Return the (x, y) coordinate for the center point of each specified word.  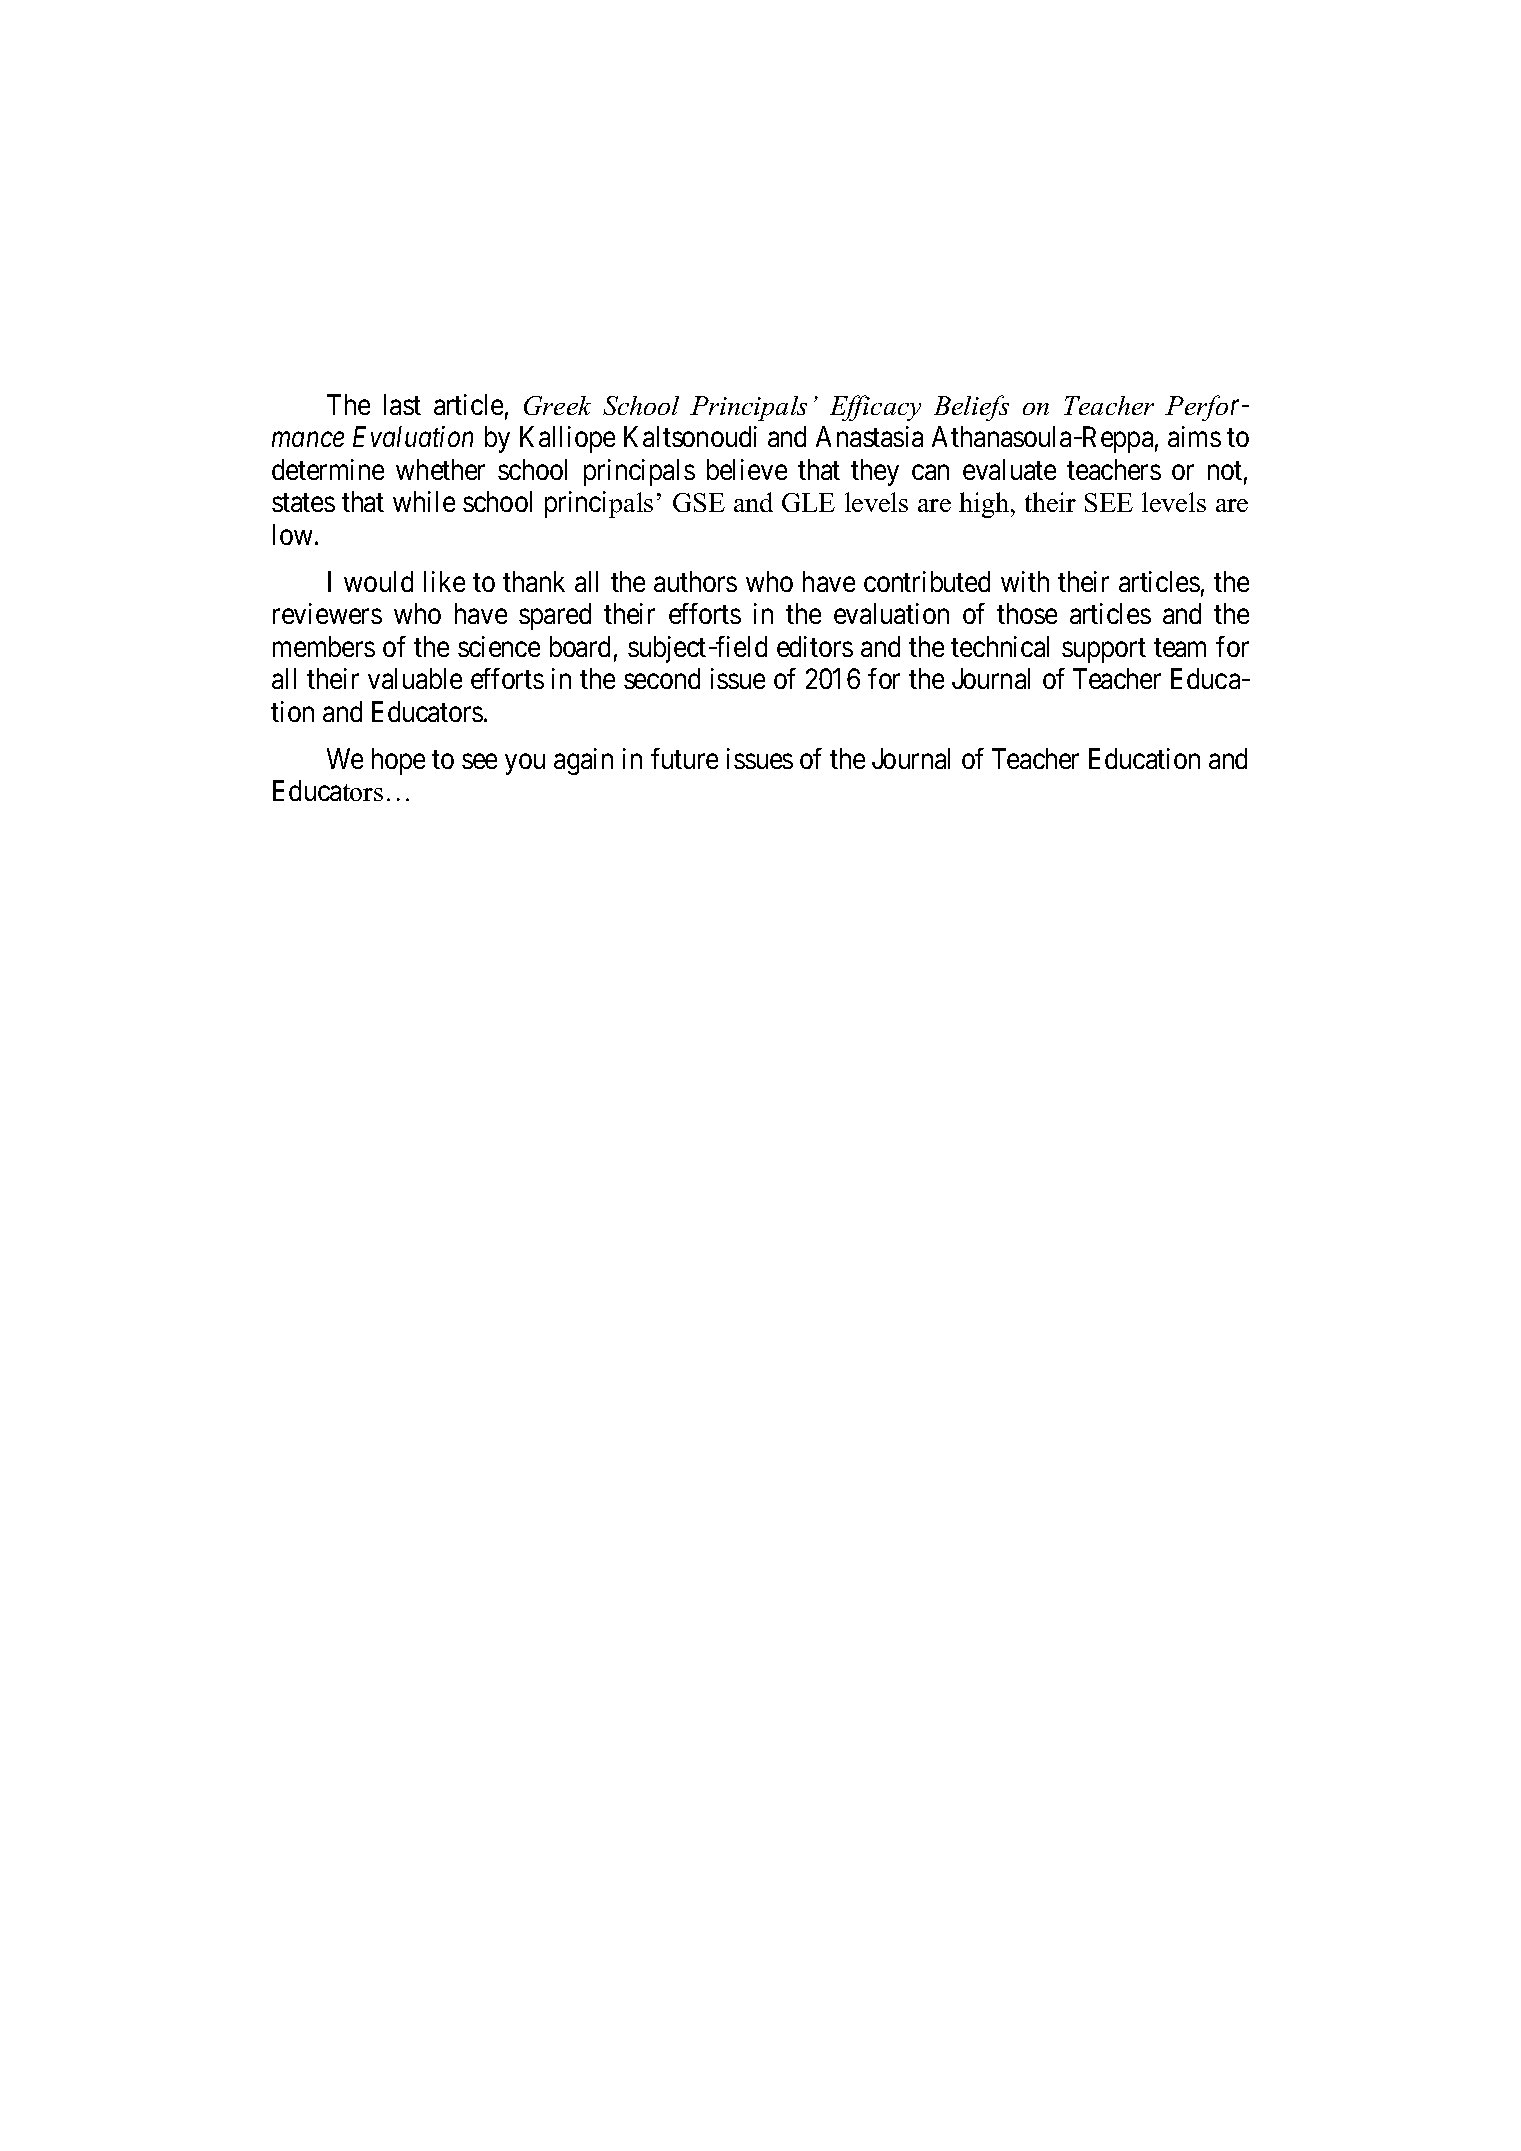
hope (398, 761)
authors (695, 581)
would (378, 581)
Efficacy (875, 408)
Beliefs (971, 408)
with (1025, 581)
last (402, 404)
